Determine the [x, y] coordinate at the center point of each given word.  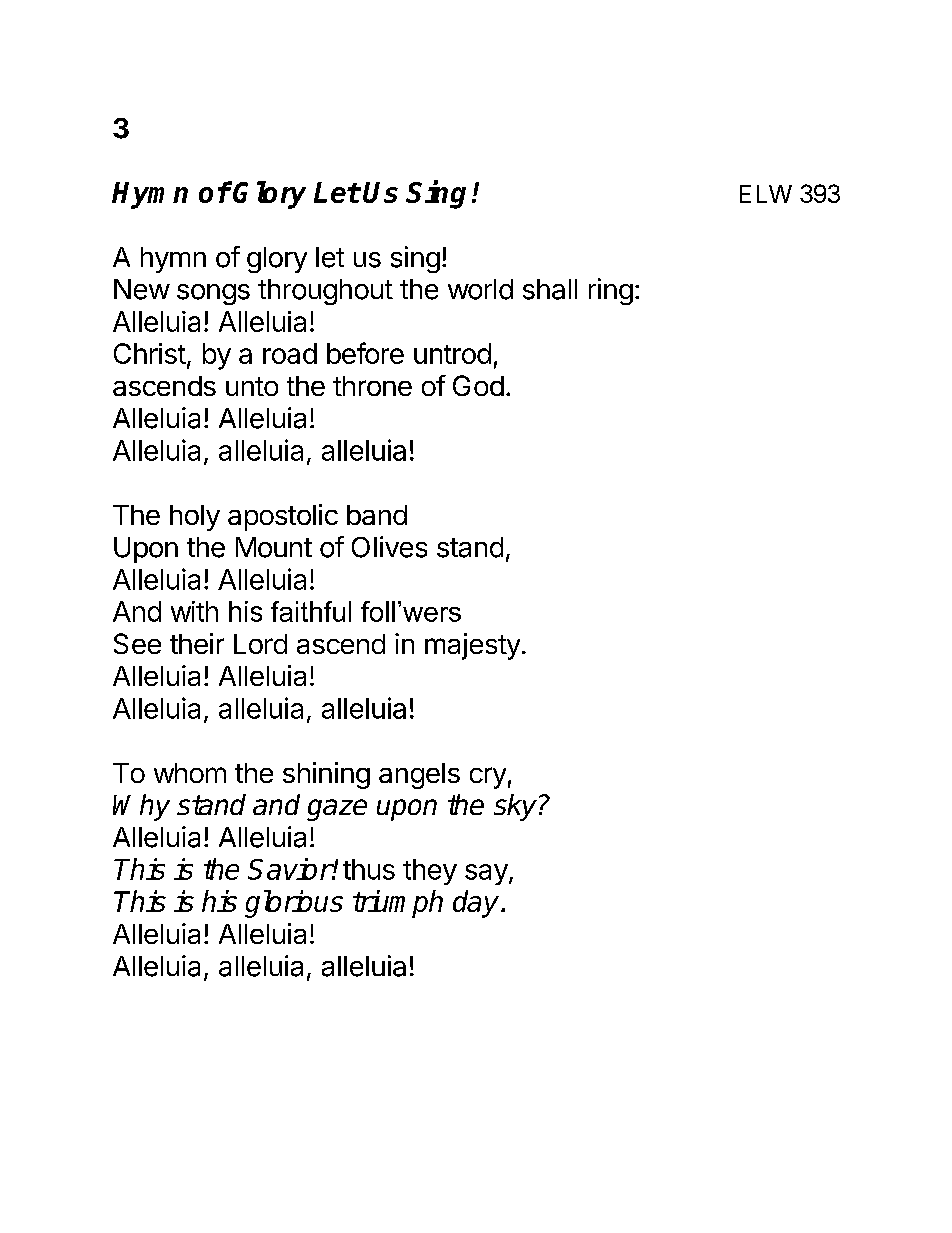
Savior [290, 869]
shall [550, 289]
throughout [325, 292]
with [194, 611]
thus [369, 869]
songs [213, 294]
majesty [472, 646]
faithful [311, 611]
